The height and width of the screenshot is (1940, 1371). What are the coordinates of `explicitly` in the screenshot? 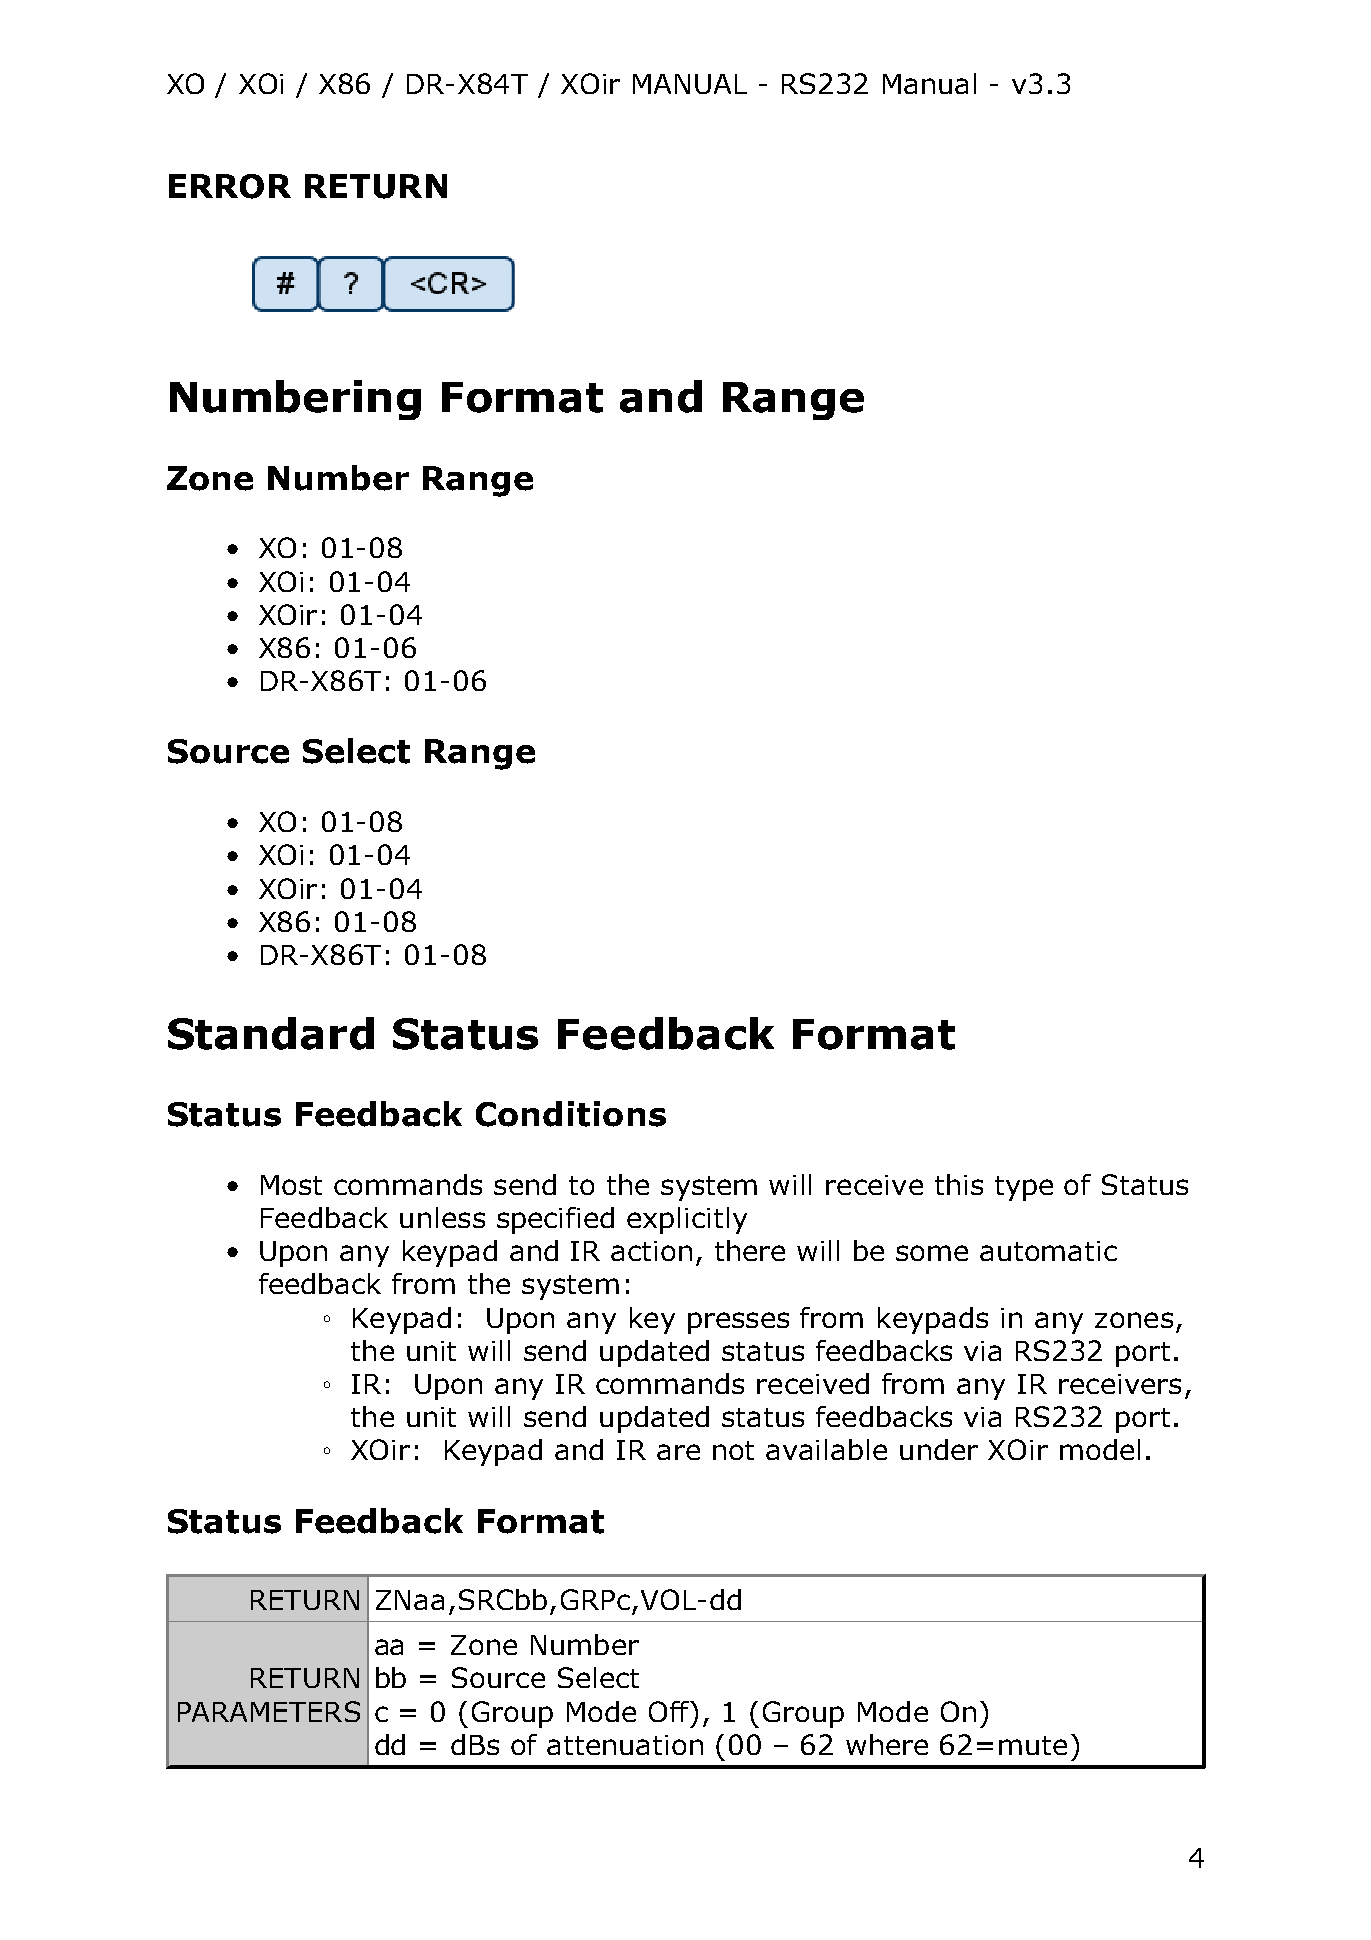 It's located at (687, 1220).
